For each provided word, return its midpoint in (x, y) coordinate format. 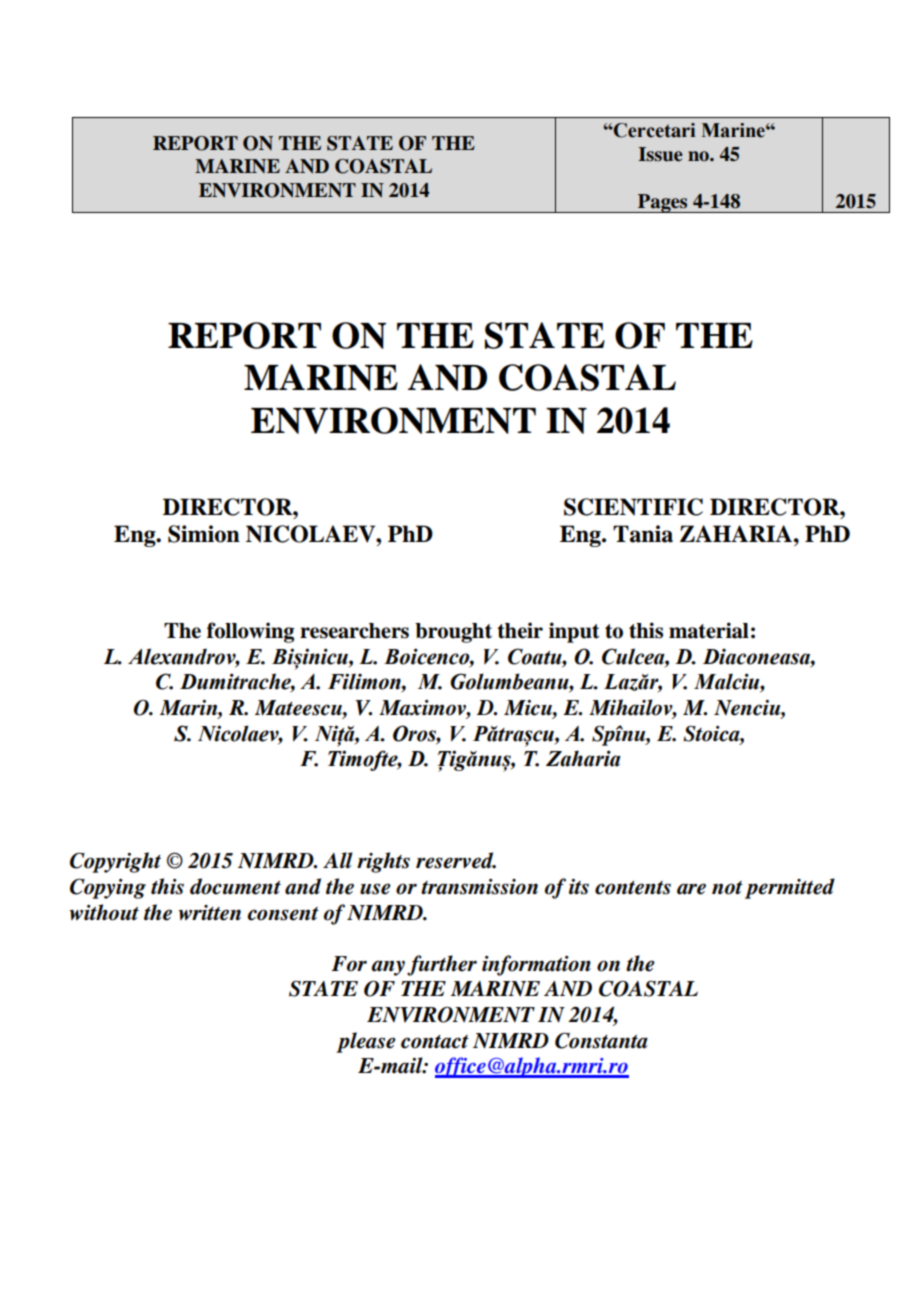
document (235, 886)
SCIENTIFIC (633, 507)
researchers (354, 631)
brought (453, 633)
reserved (456, 860)
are (691, 889)
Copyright (115, 862)
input (574, 632)
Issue (660, 154)
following (250, 632)
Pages (663, 203)
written (209, 913)
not (727, 888)
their (520, 630)
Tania (643, 534)
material (709, 630)
